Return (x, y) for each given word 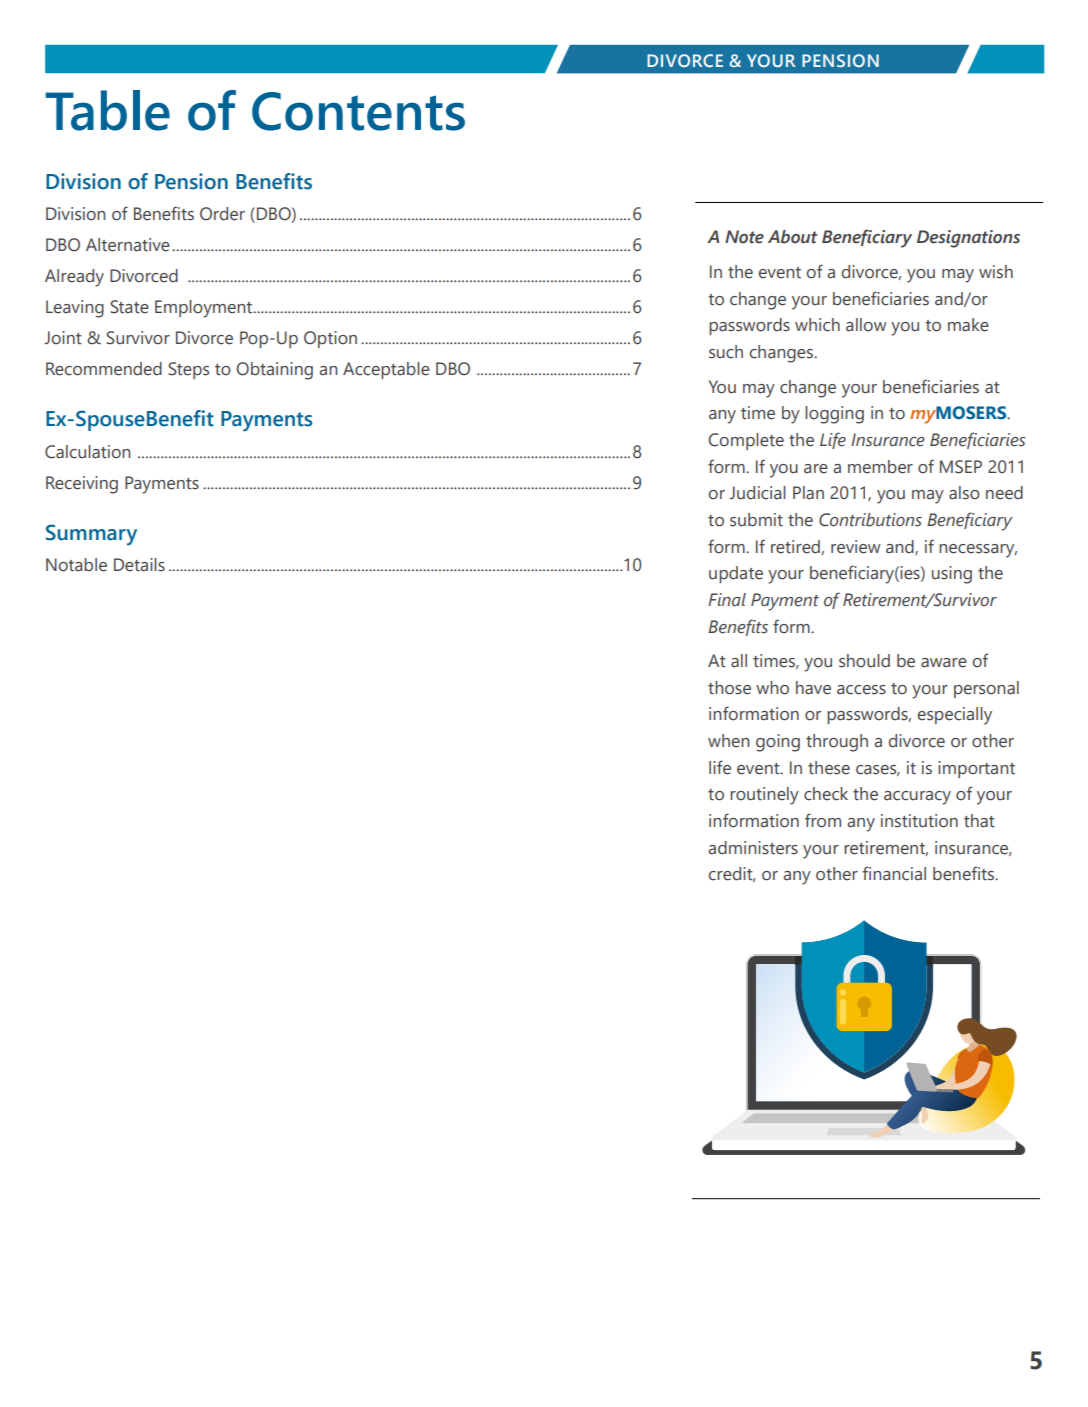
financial (894, 873)
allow (866, 325)
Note (744, 237)
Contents (358, 111)
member (880, 467)
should (864, 661)
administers (753, 848)
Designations (968, 239)
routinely (764, 796)
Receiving (82, 485)
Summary (91, 535)
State (129, 307)
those (729, 688)
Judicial (758, 493)
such (726, 352)
